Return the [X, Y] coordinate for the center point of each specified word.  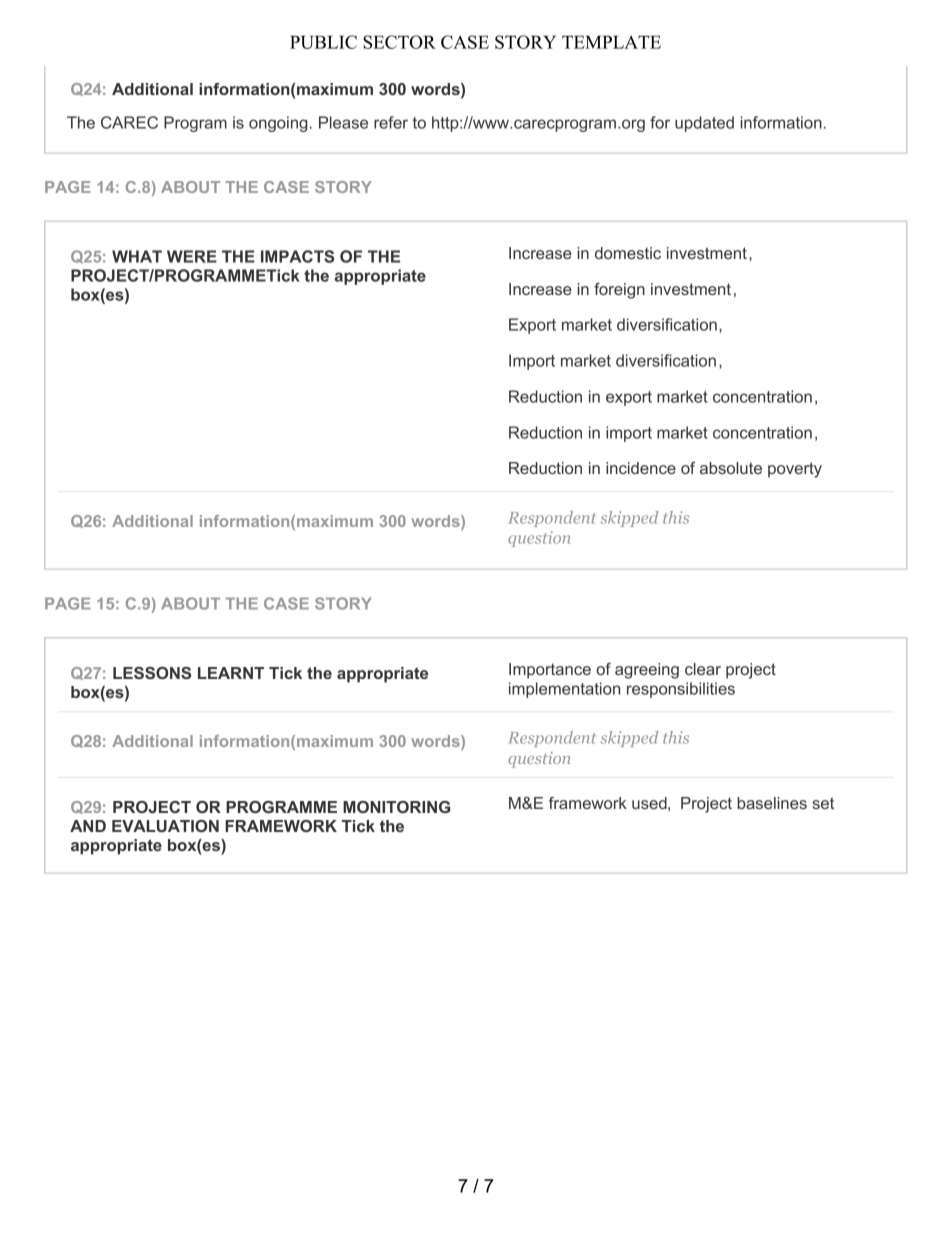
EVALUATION [165, 826]
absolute [731, 468]
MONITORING [396, 807]
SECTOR [399, 42]
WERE [192, 256]
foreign [619, 291]
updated [704, 124]
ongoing [278, 124]
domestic [628, 253]
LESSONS [152, 673]
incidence [641, 468]
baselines [772, 803]
